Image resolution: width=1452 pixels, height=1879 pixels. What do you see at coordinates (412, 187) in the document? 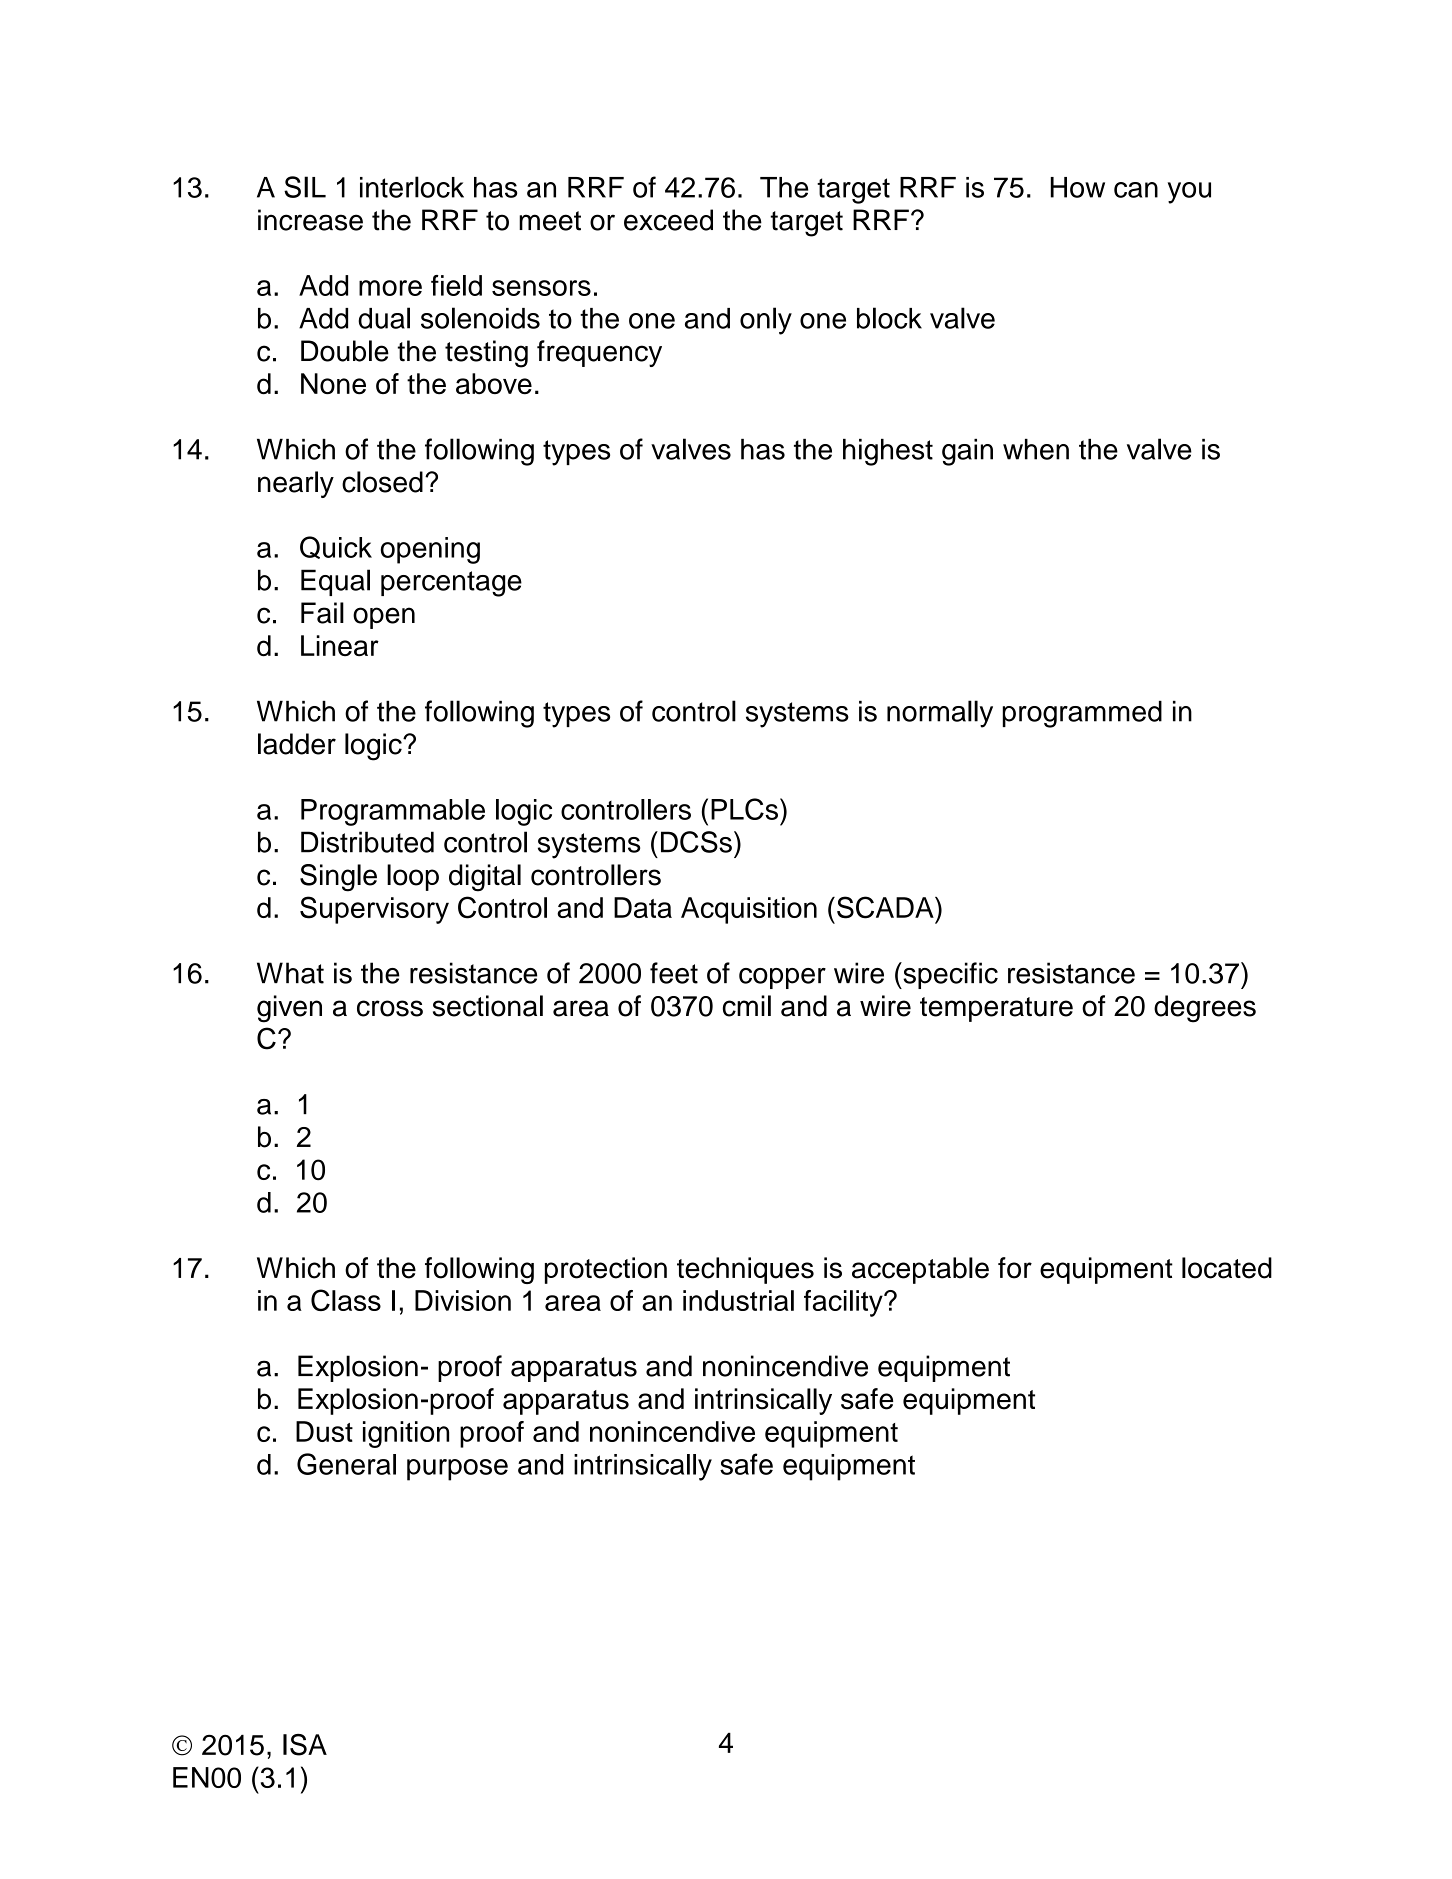
I see `interlock` at bounding box center [412, 187].
